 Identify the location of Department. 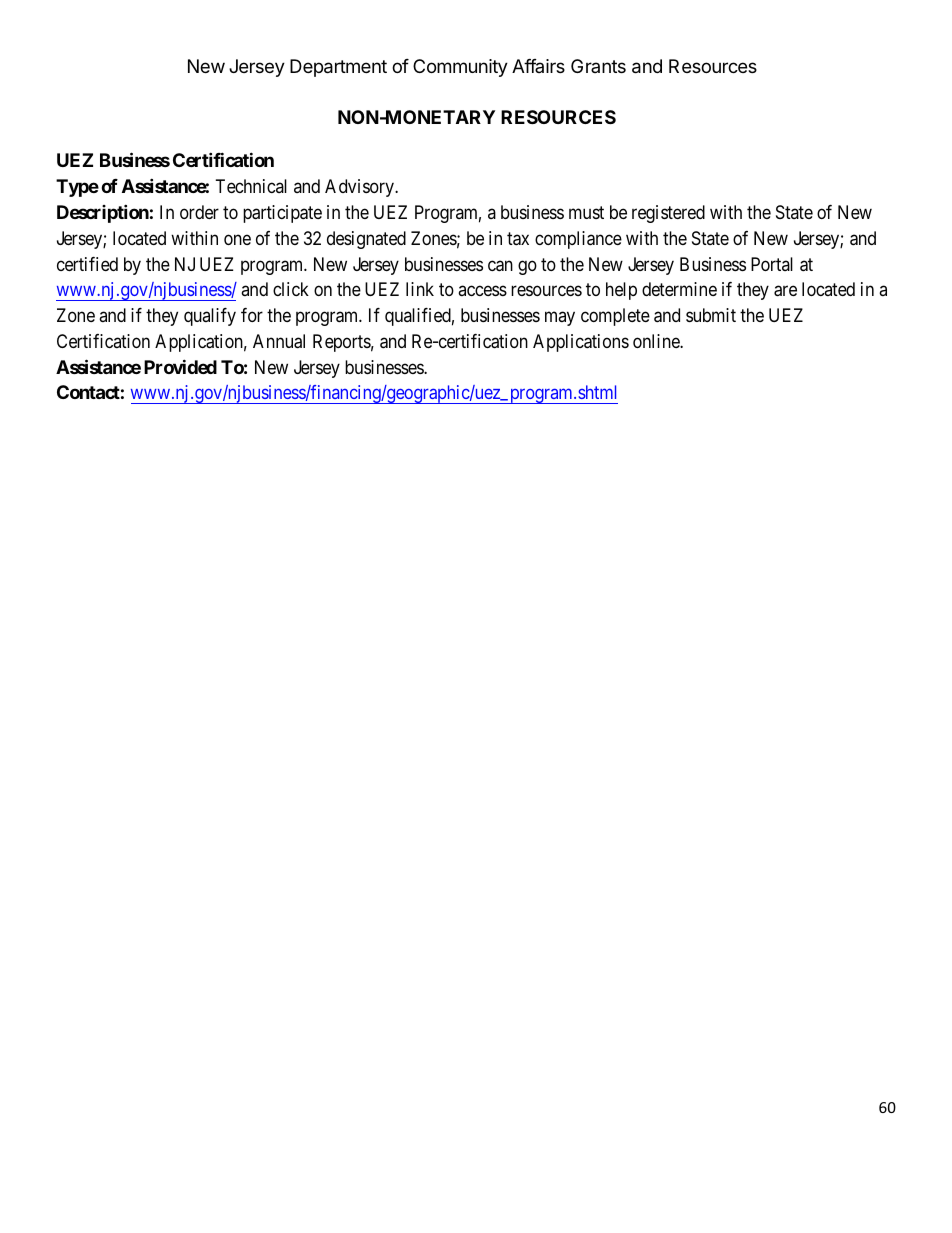
(338, 68).
